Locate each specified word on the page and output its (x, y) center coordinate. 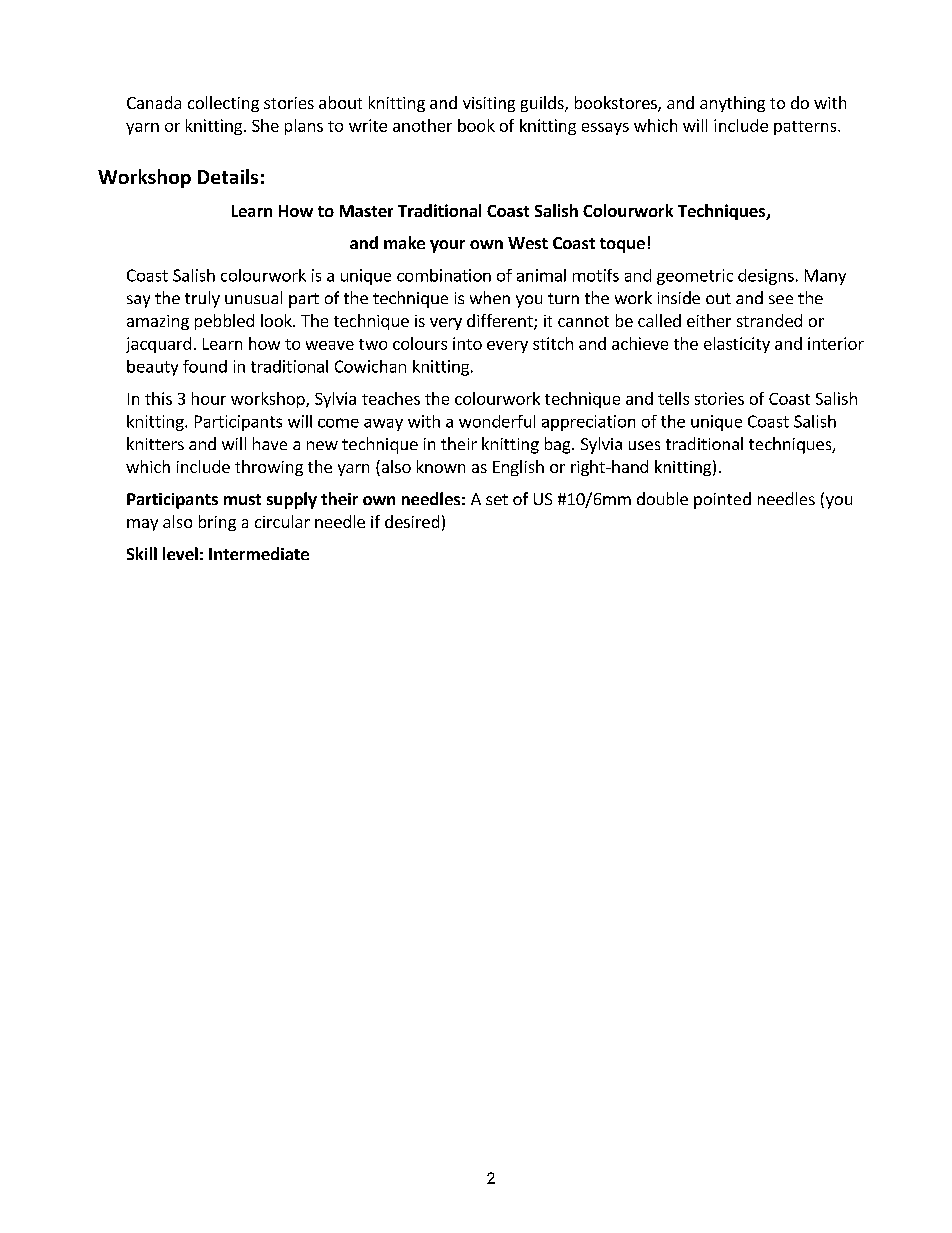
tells (673, 398)
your (447, 246)
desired (412, 521)
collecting (223, 104)
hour (209, 398)
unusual (253, 297)
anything (732, 104)
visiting (489, 104)
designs (766, 277)
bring (217, 523)
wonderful (497, 421)
